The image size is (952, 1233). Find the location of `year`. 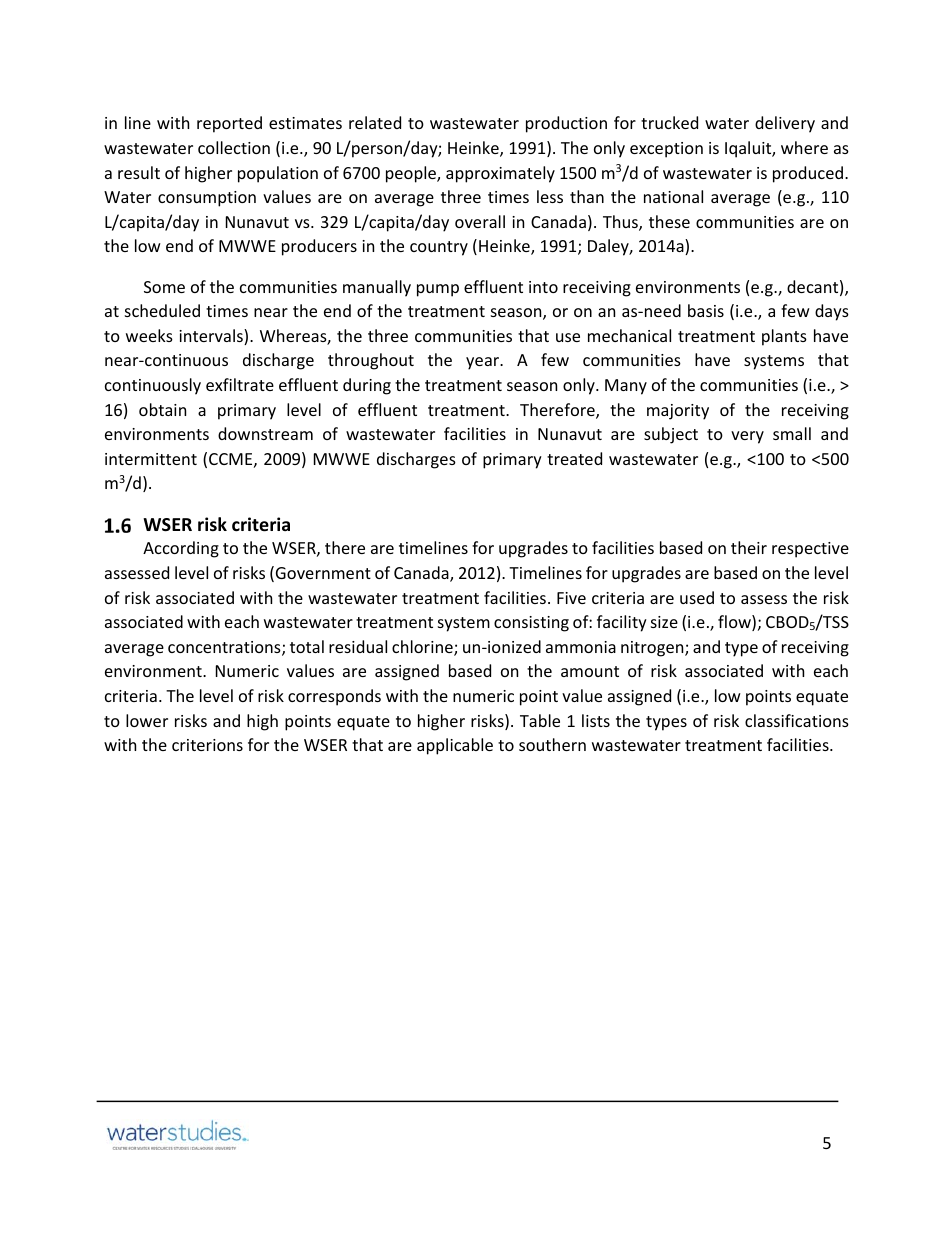

year is located at coordinates (484, 363).
